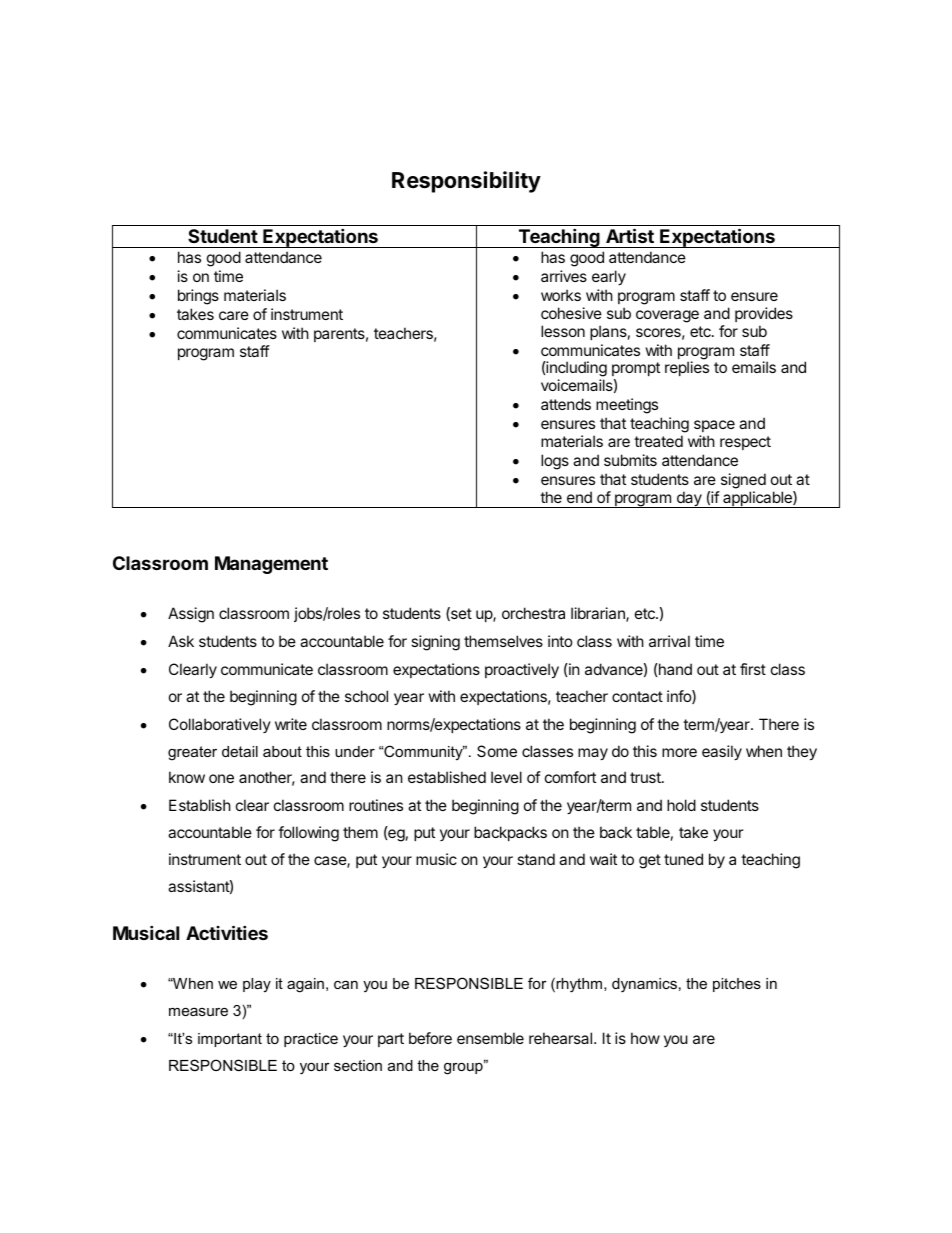  I want to click on provides, so click(764, 314).
